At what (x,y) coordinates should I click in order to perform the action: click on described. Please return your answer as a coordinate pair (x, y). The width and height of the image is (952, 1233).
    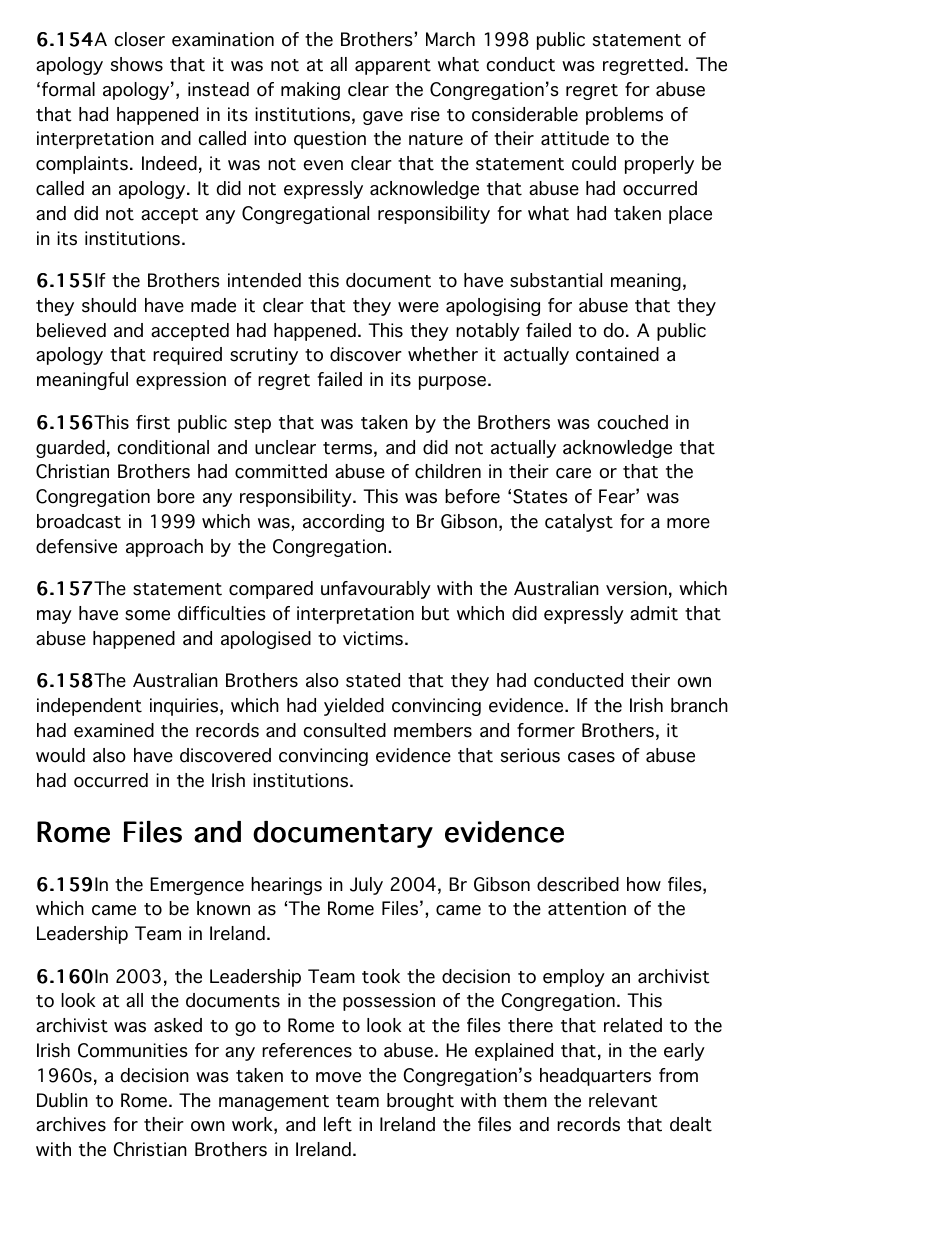
    Looking at the image, I should click on (578, 884).
